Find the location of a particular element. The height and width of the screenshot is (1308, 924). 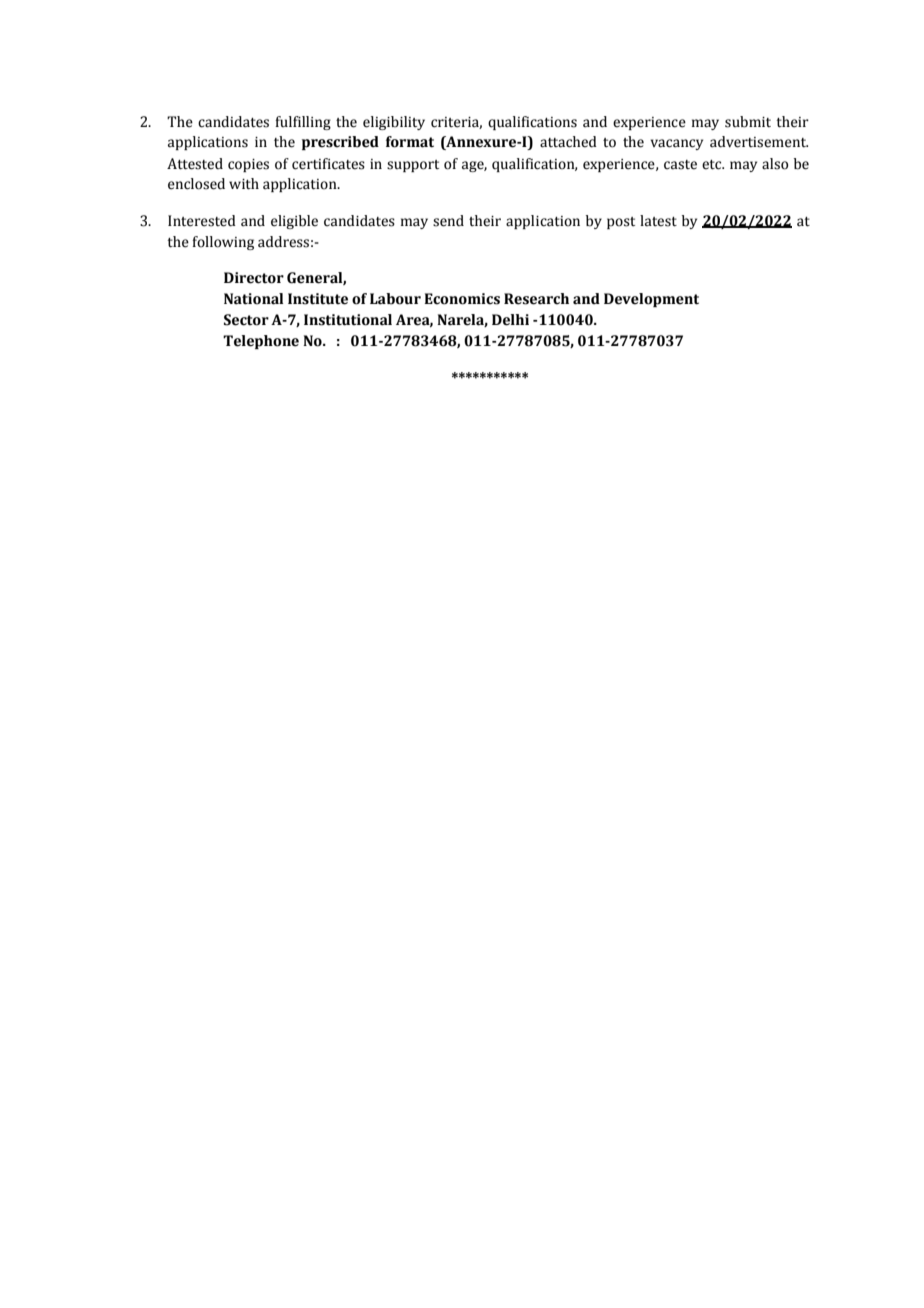

submit is located at coordinates (748, 122).
